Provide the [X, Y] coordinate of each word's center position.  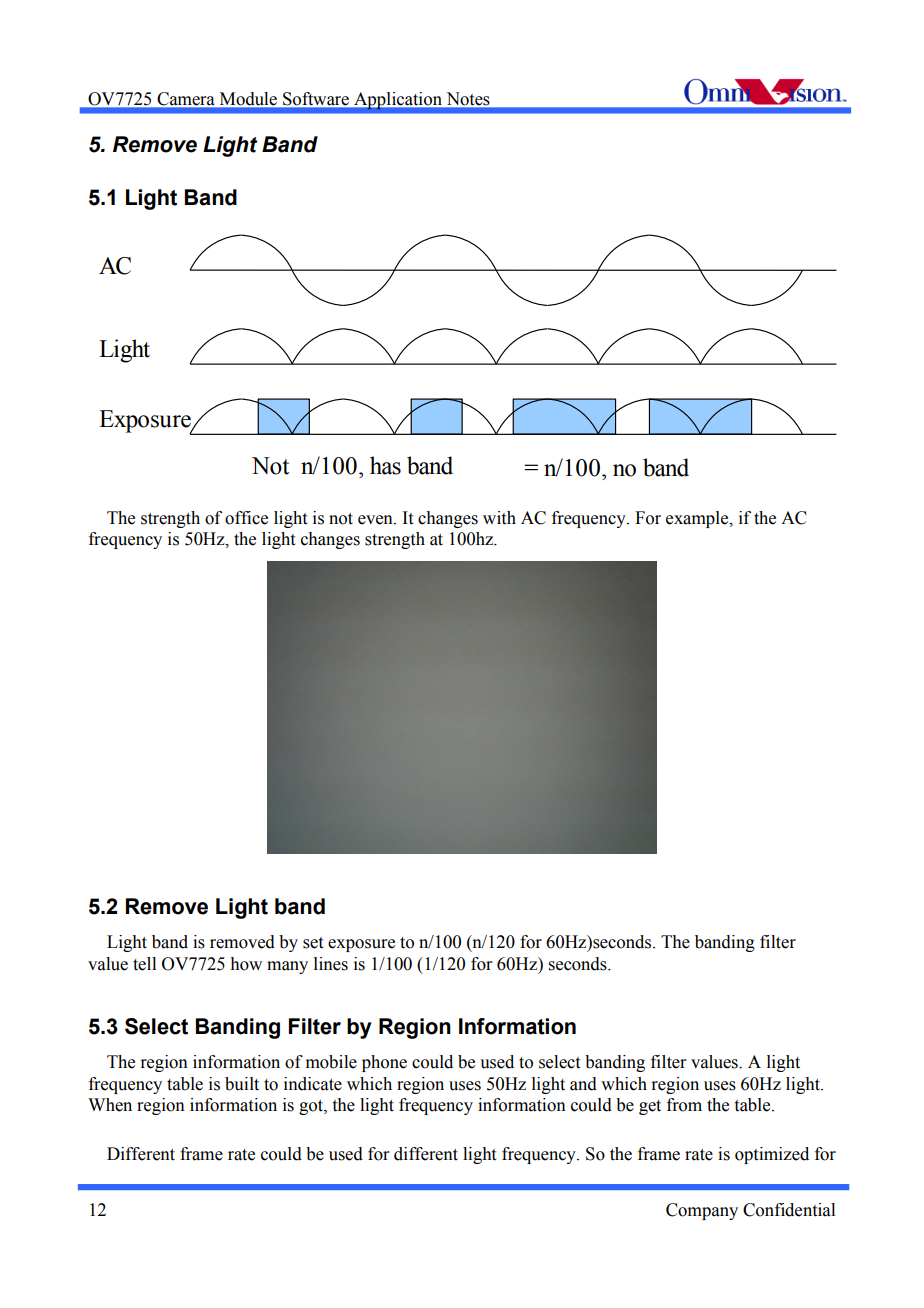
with [499, 518]
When [110, 1105]
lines [331, 964]
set [313, 943]
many [287, 967]
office [246, 518]
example [698, 519]
